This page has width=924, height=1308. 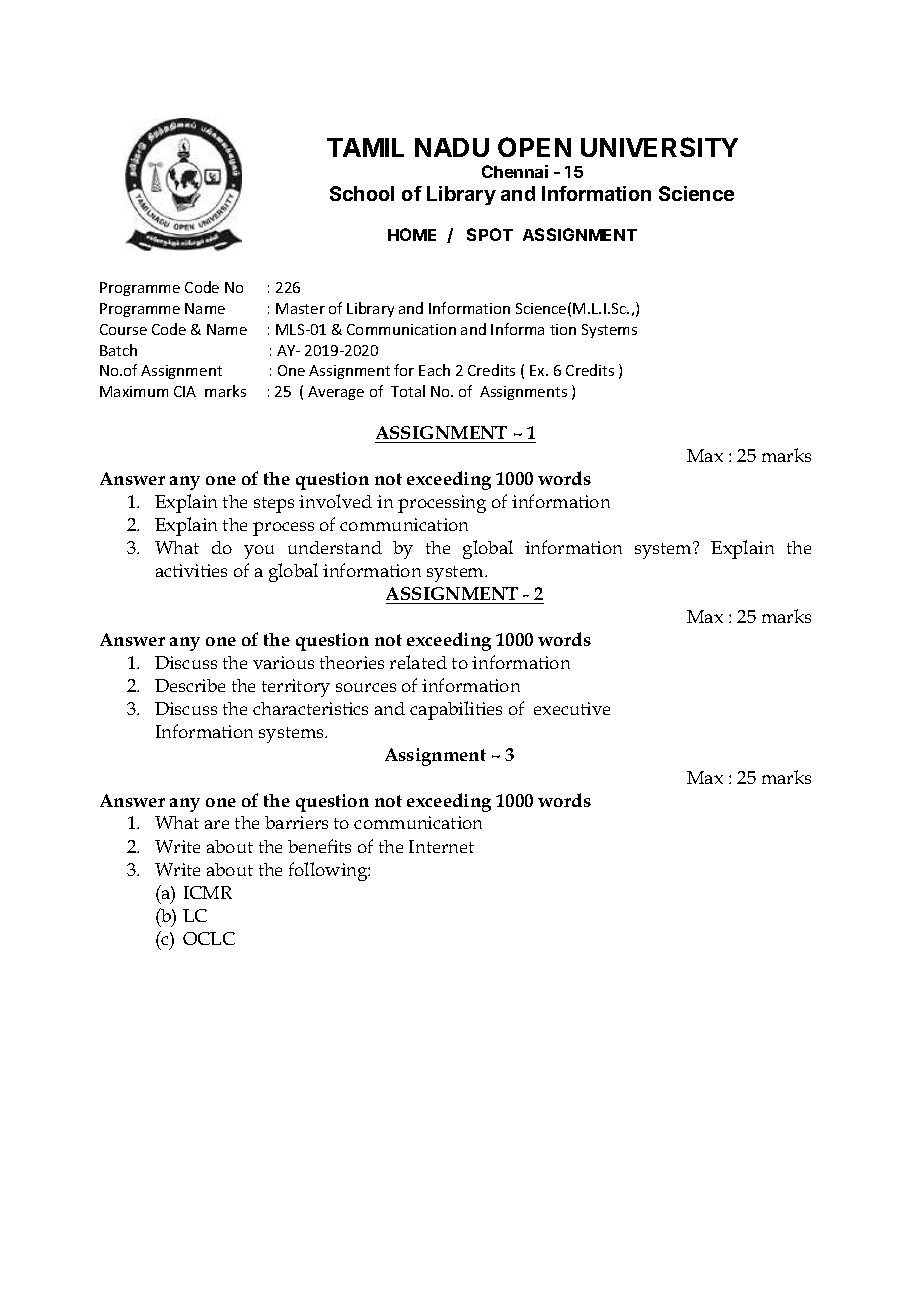 I want to click on capabilities, so click(x=456, y=710).
